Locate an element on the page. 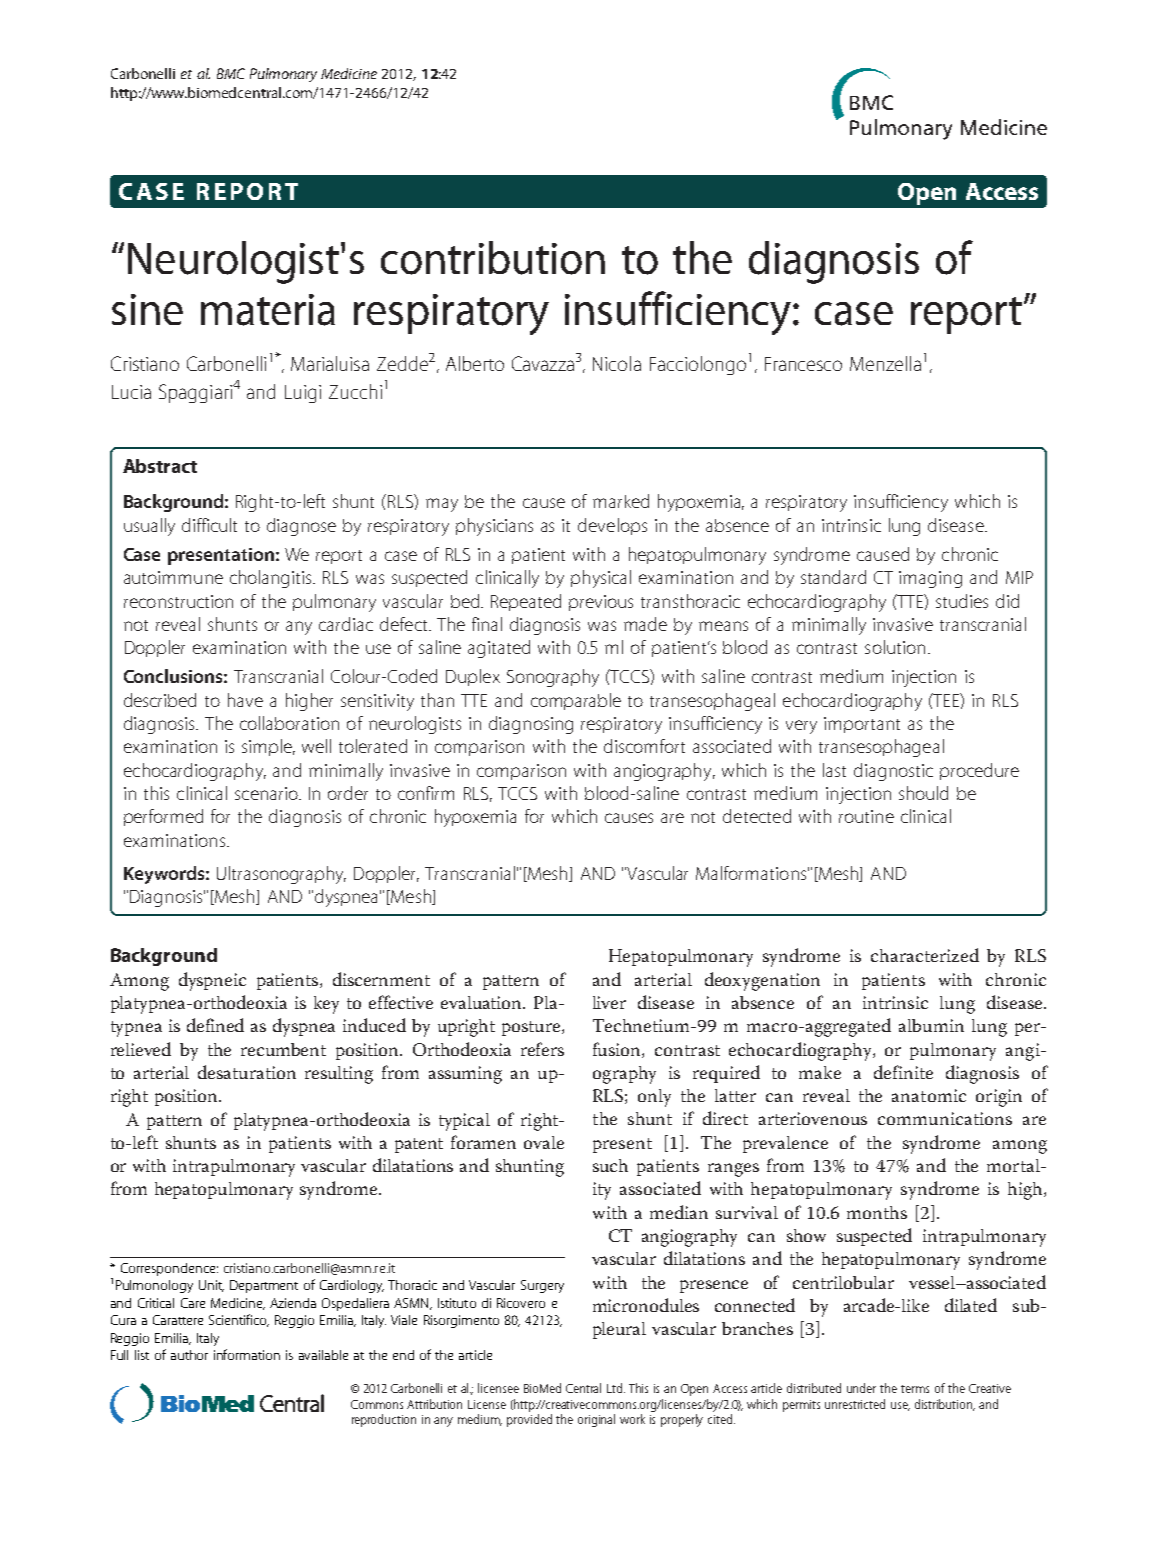  contribution is located at coordinates (493, 258).
